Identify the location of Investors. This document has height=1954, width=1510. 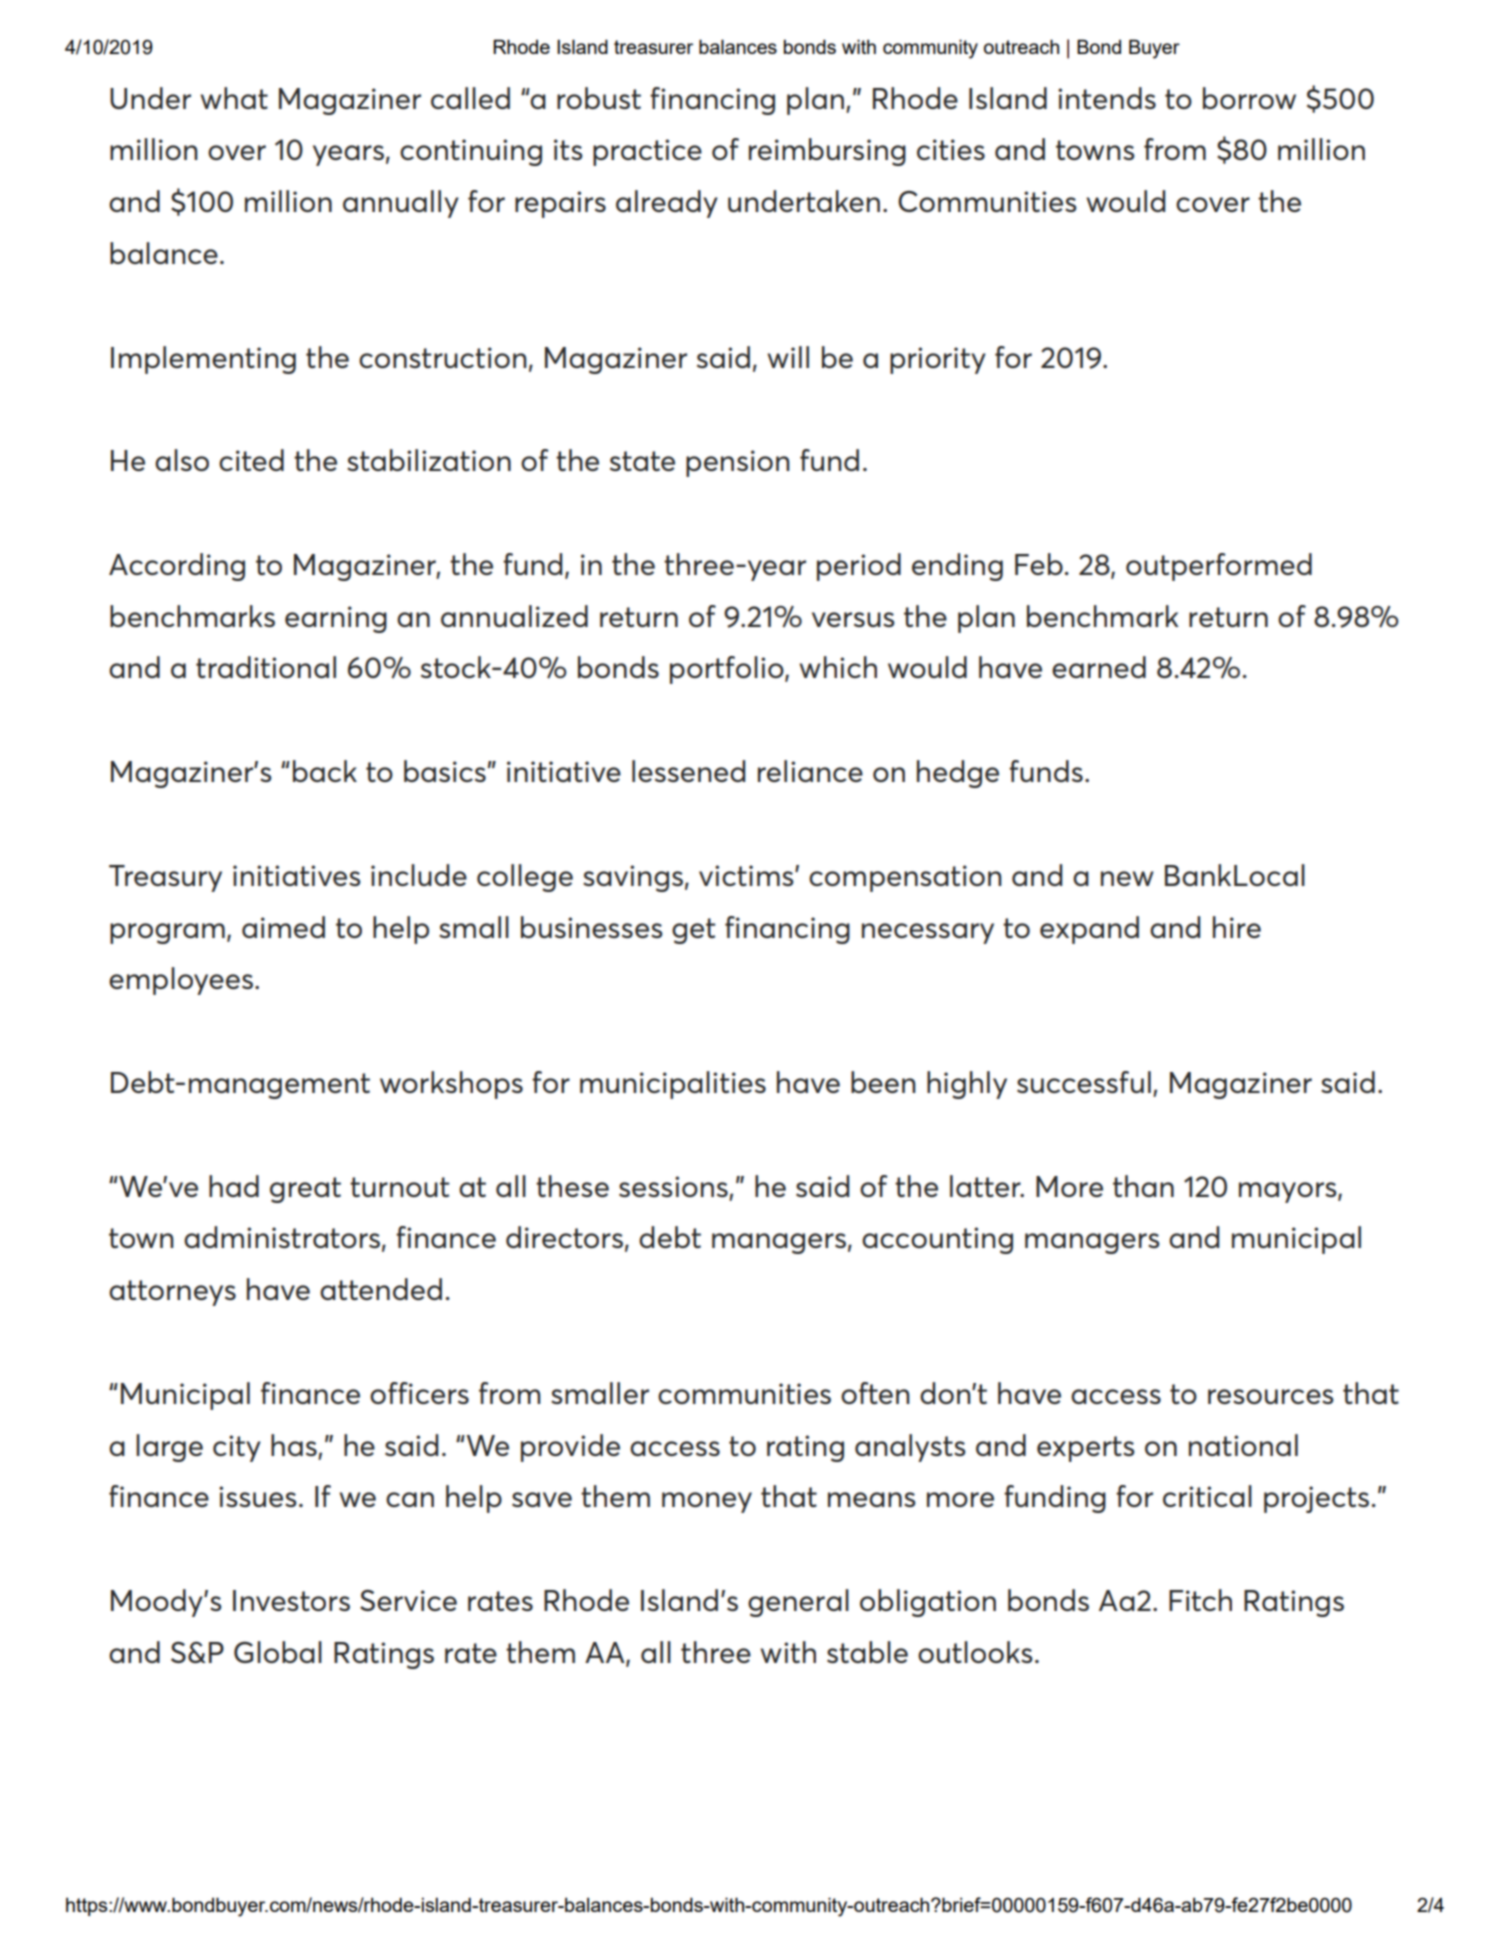
(291, 1600).
